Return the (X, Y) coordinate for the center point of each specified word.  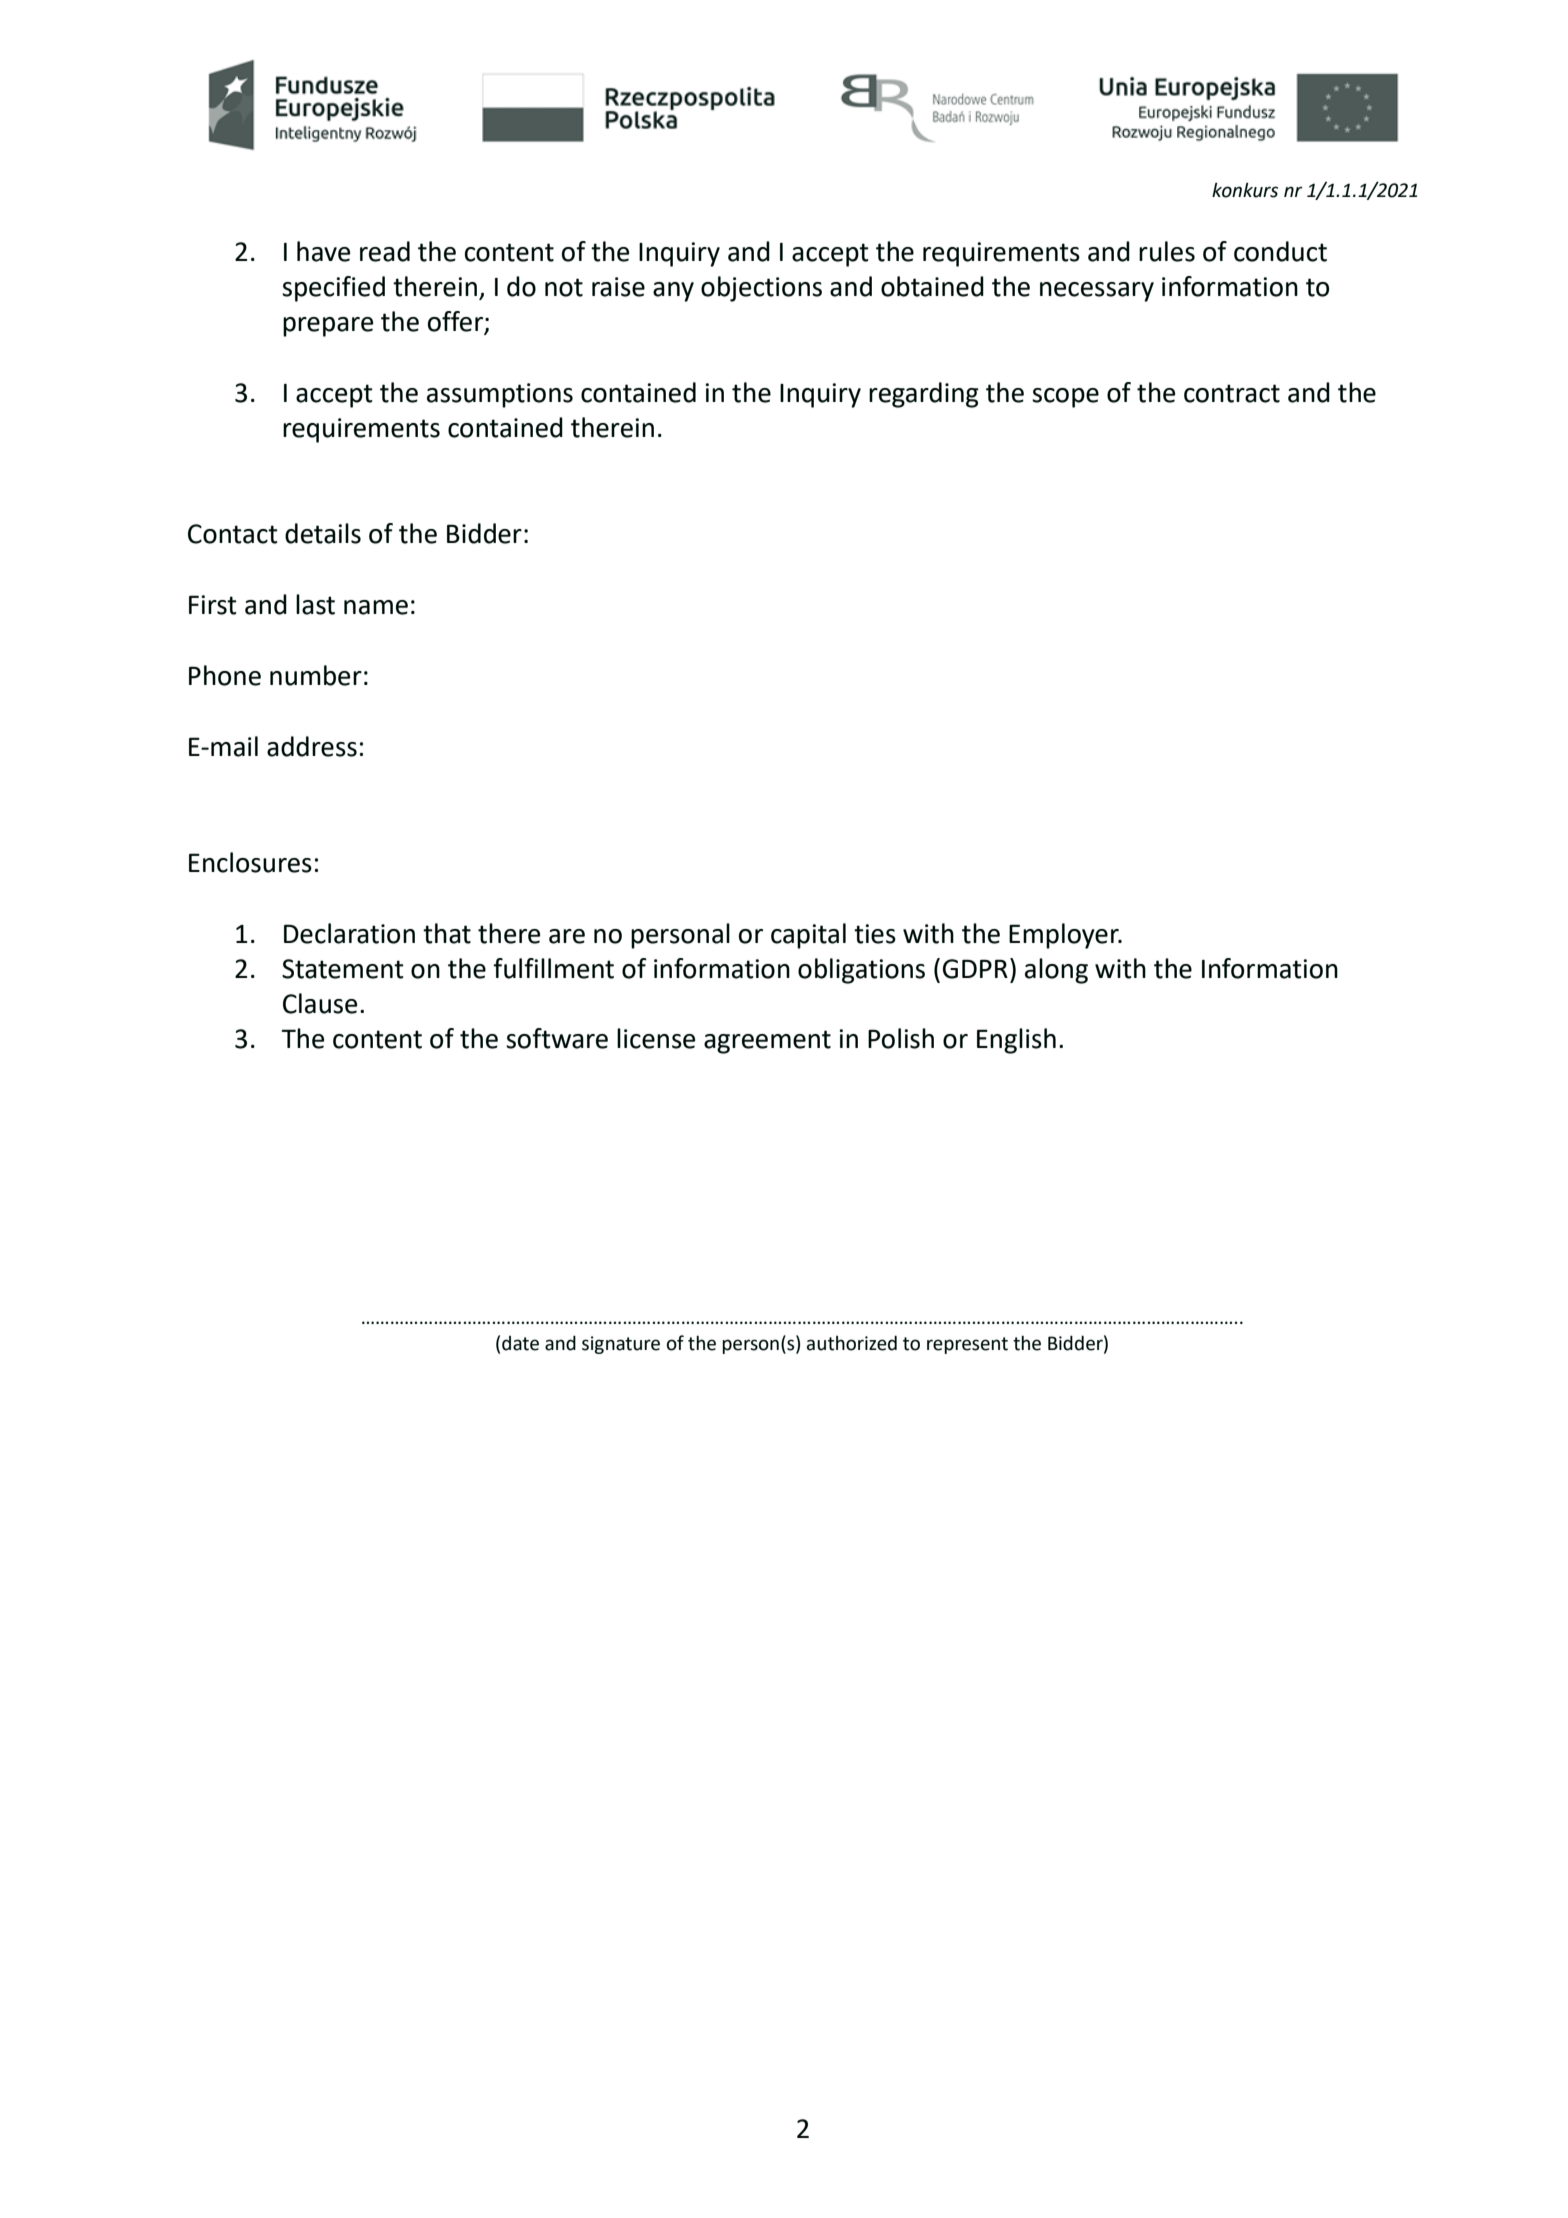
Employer (1065, 936)
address (312, 746)
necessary (1097, 292)
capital (808, 936)
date (520, 1343)
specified (333, 289)
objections (761, 289)
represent (967, 1345)
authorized (852, 1343)
